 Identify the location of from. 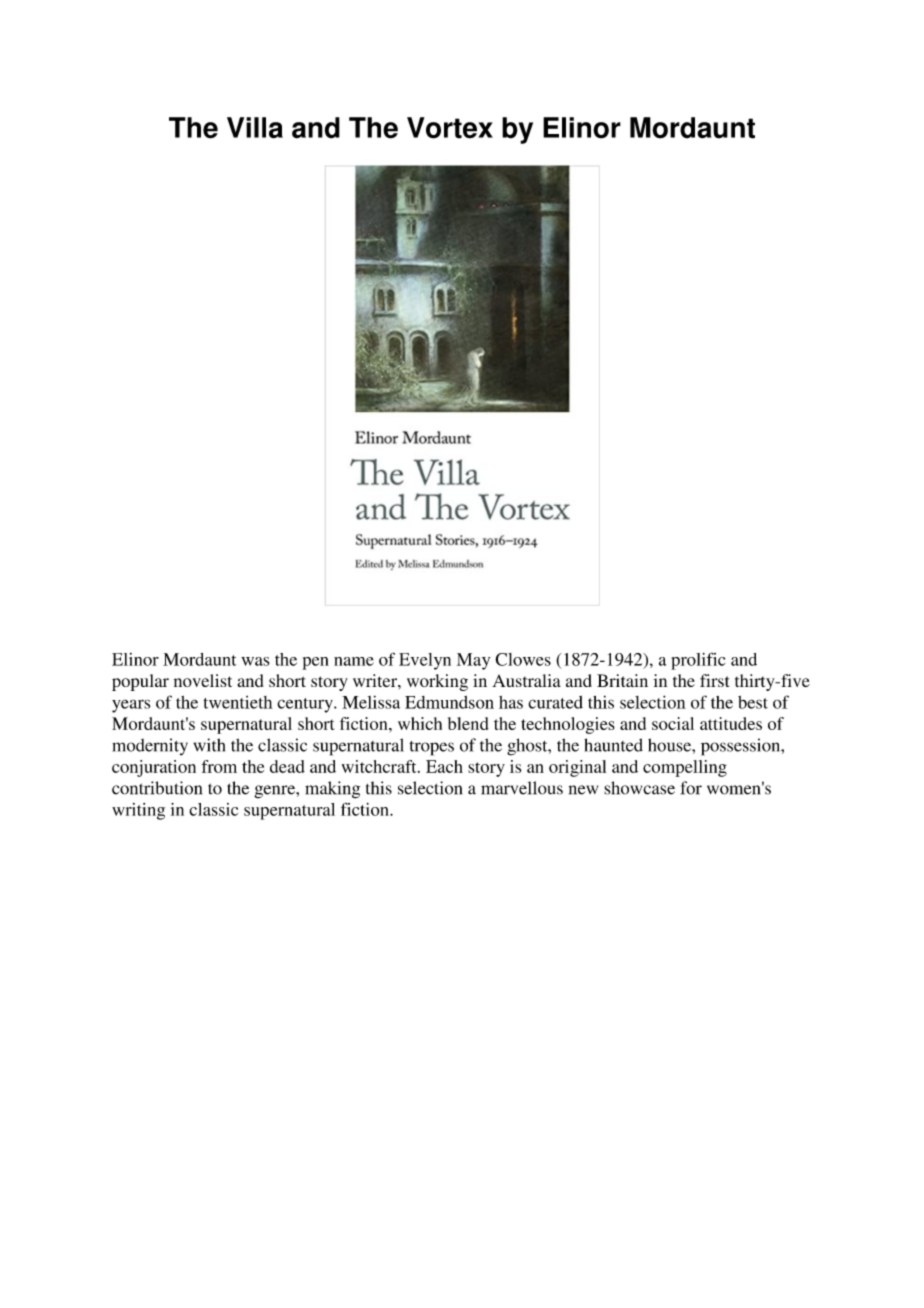
(219, 766).
